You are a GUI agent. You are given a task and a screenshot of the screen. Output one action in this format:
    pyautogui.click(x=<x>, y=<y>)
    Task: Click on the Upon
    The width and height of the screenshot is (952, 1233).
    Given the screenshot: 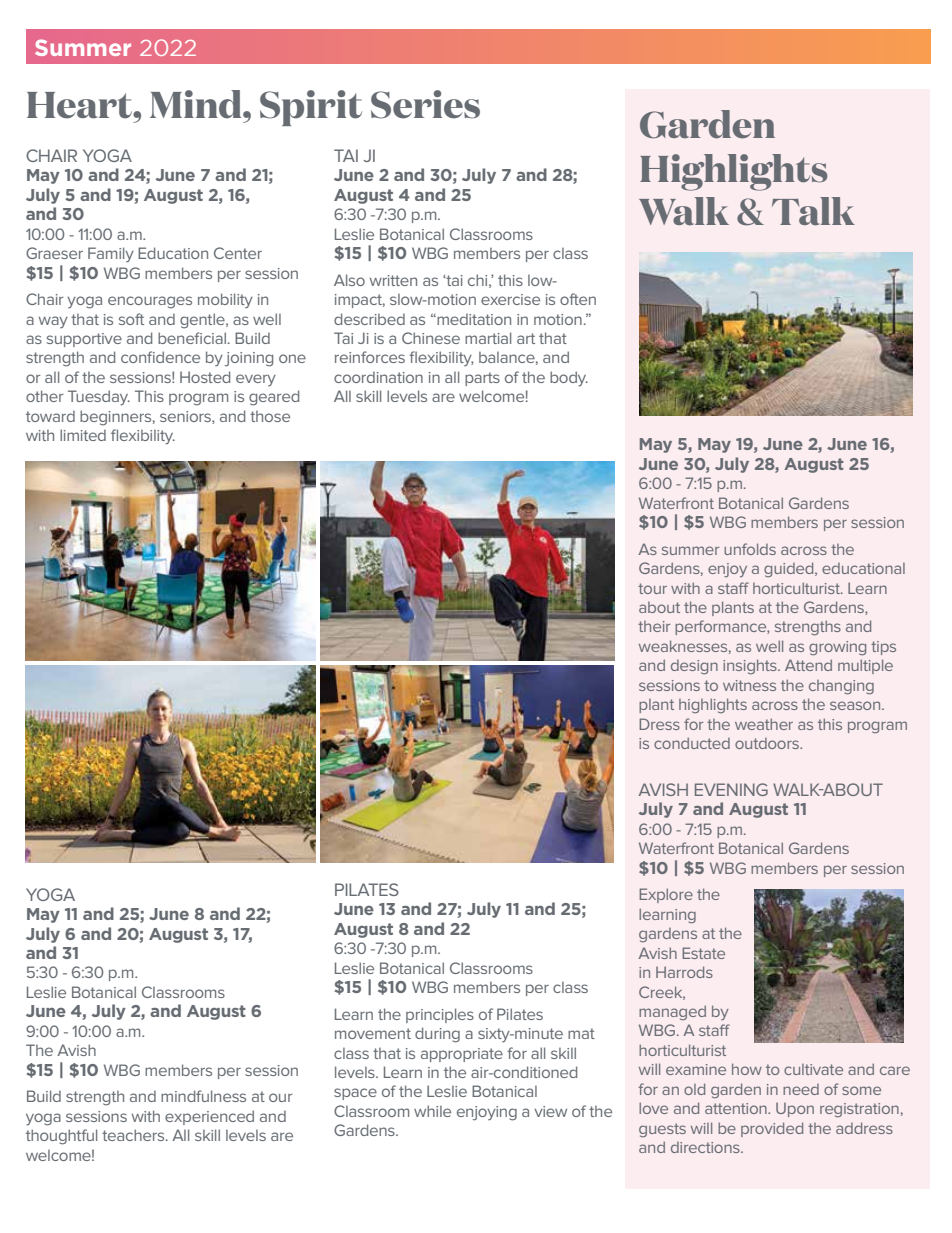 What is the action you would take?
    pyautogui.click(x=795, y=1110)
